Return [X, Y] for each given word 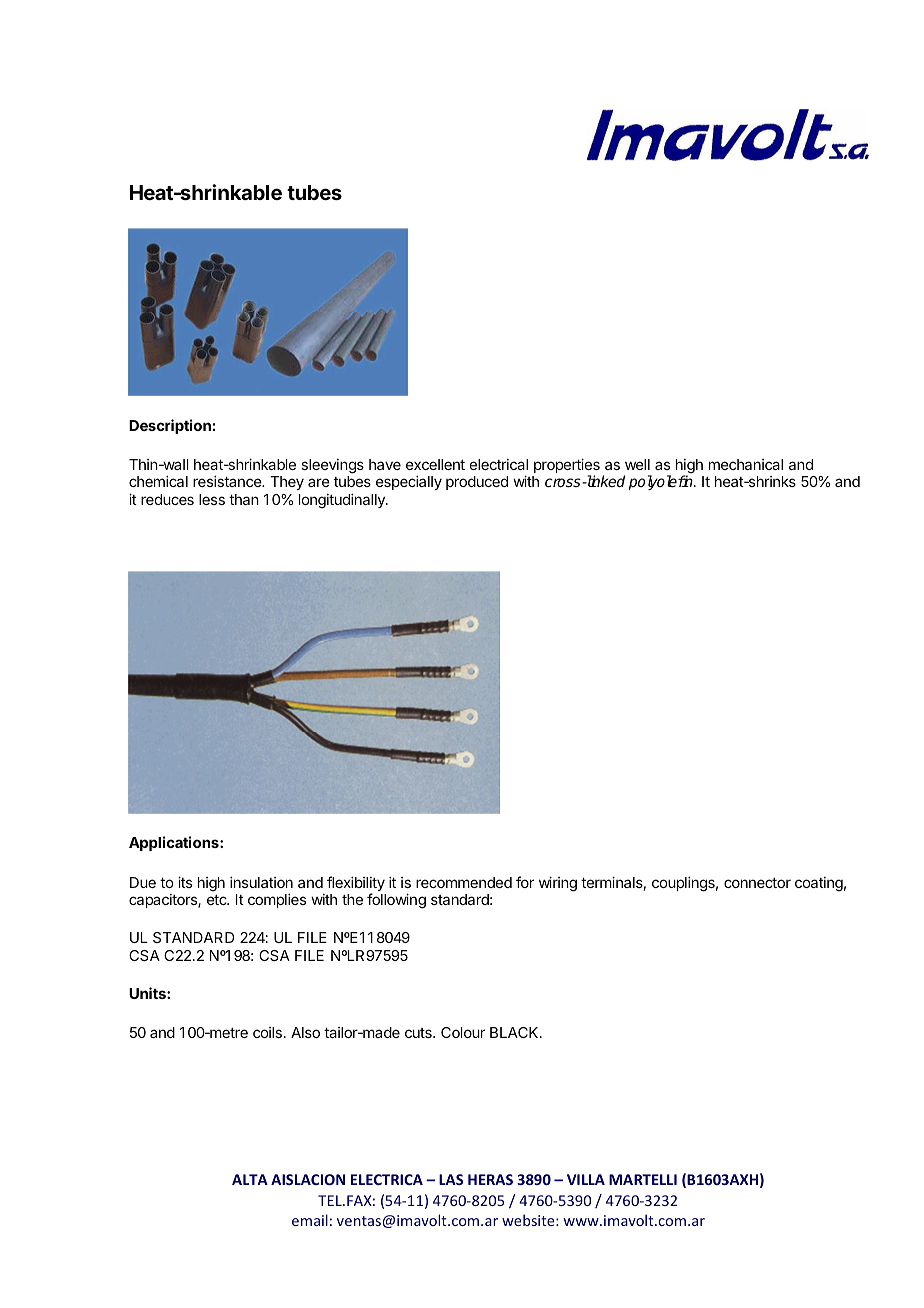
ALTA [250, 1179]
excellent [435, 464]
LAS [451, 1179]
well [637, 464]
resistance [228, 481]
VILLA [586, 1179]
